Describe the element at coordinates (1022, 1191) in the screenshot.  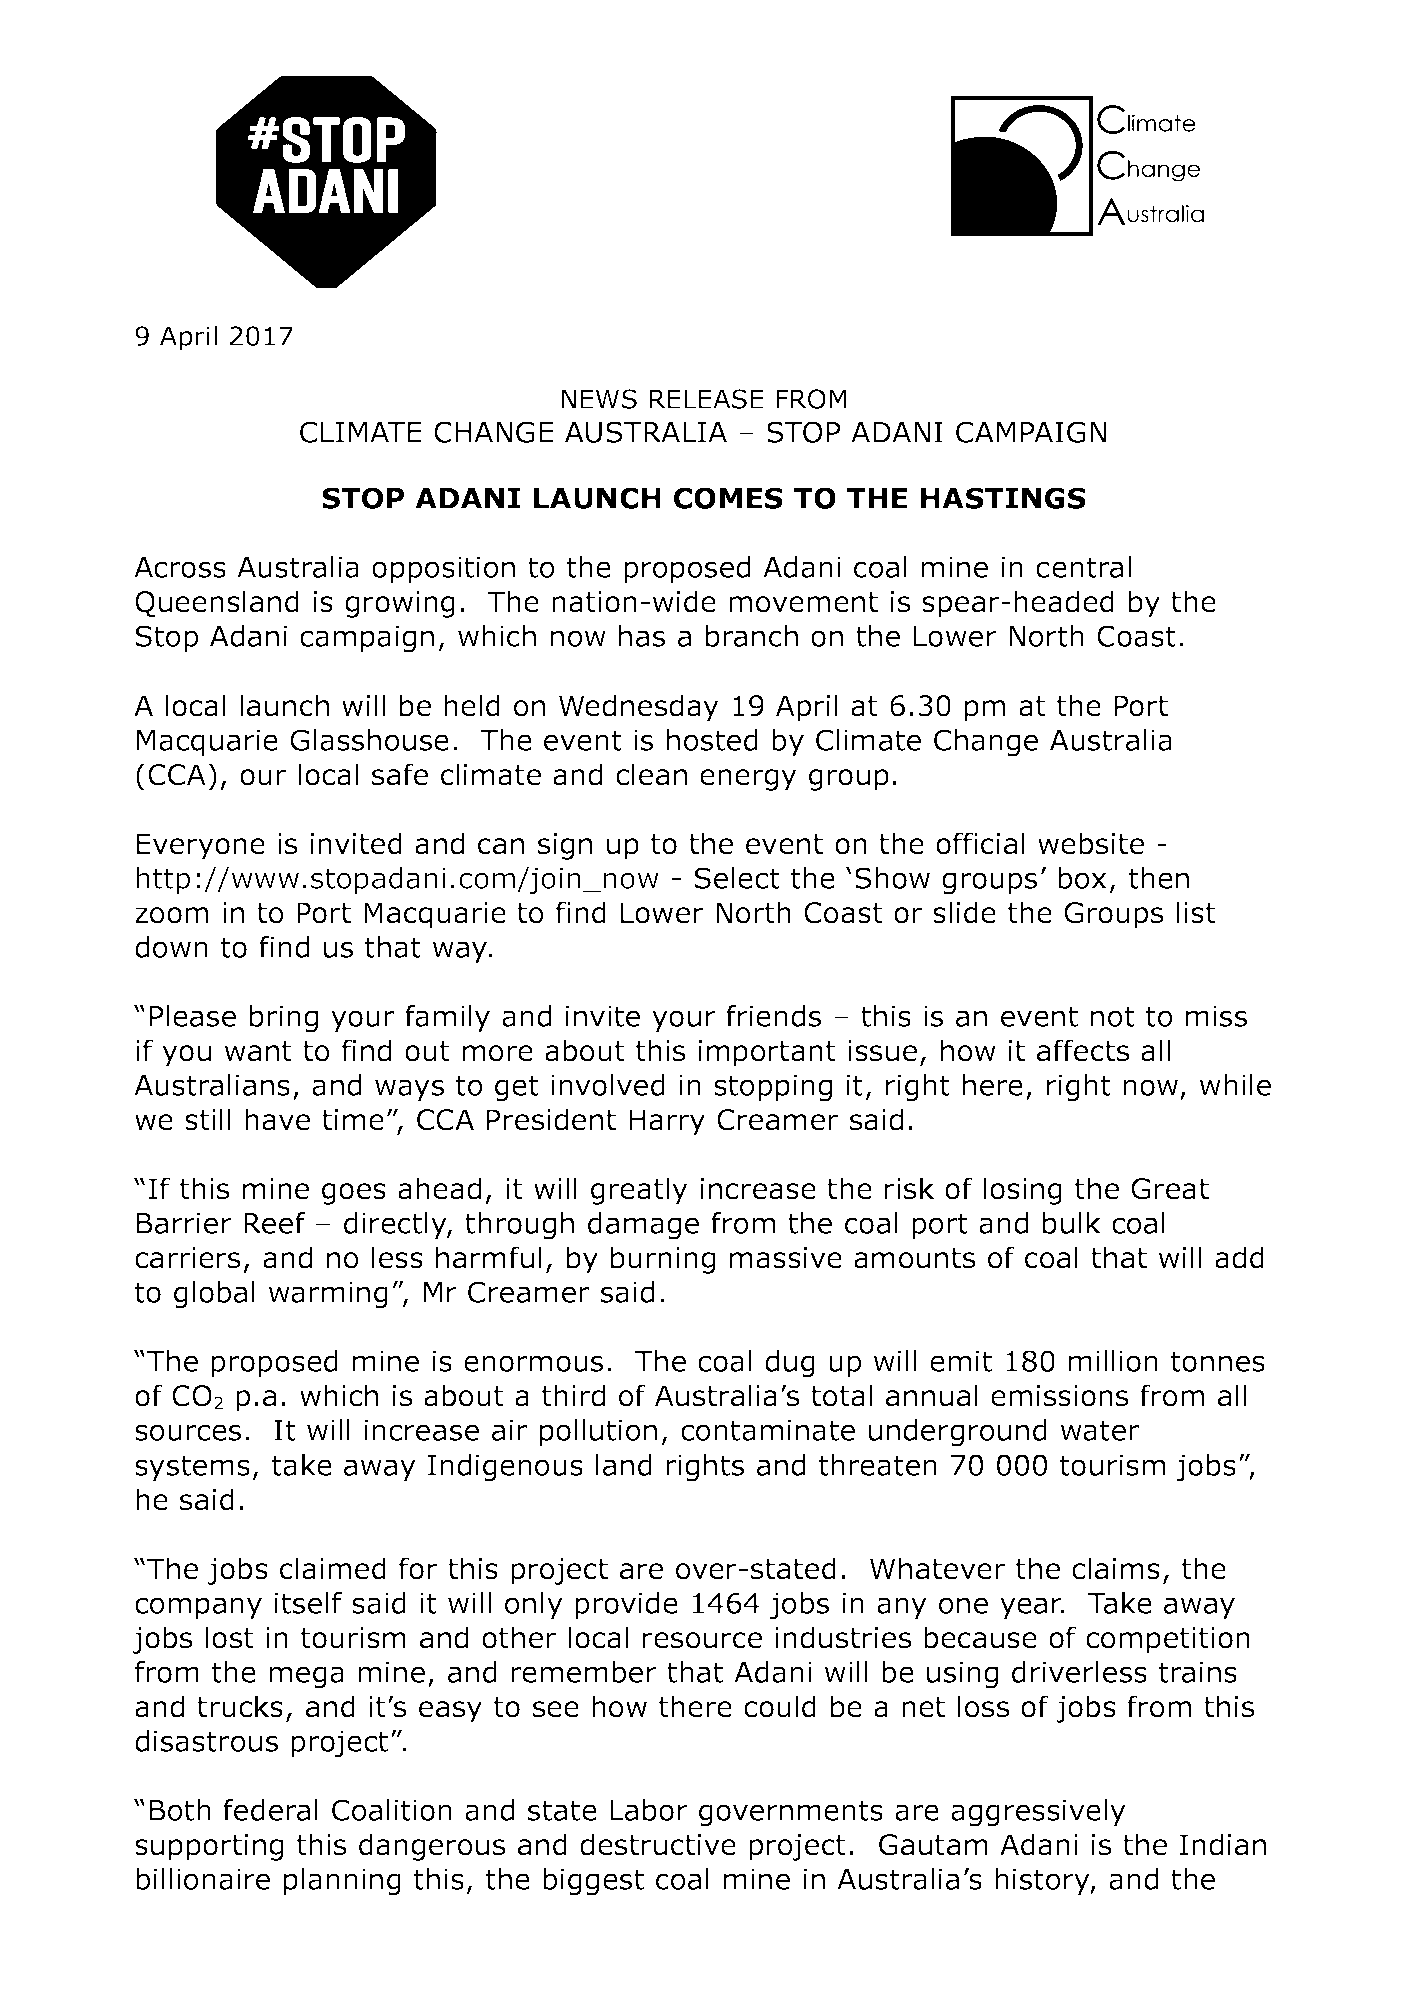
I see `losing` at that location.
